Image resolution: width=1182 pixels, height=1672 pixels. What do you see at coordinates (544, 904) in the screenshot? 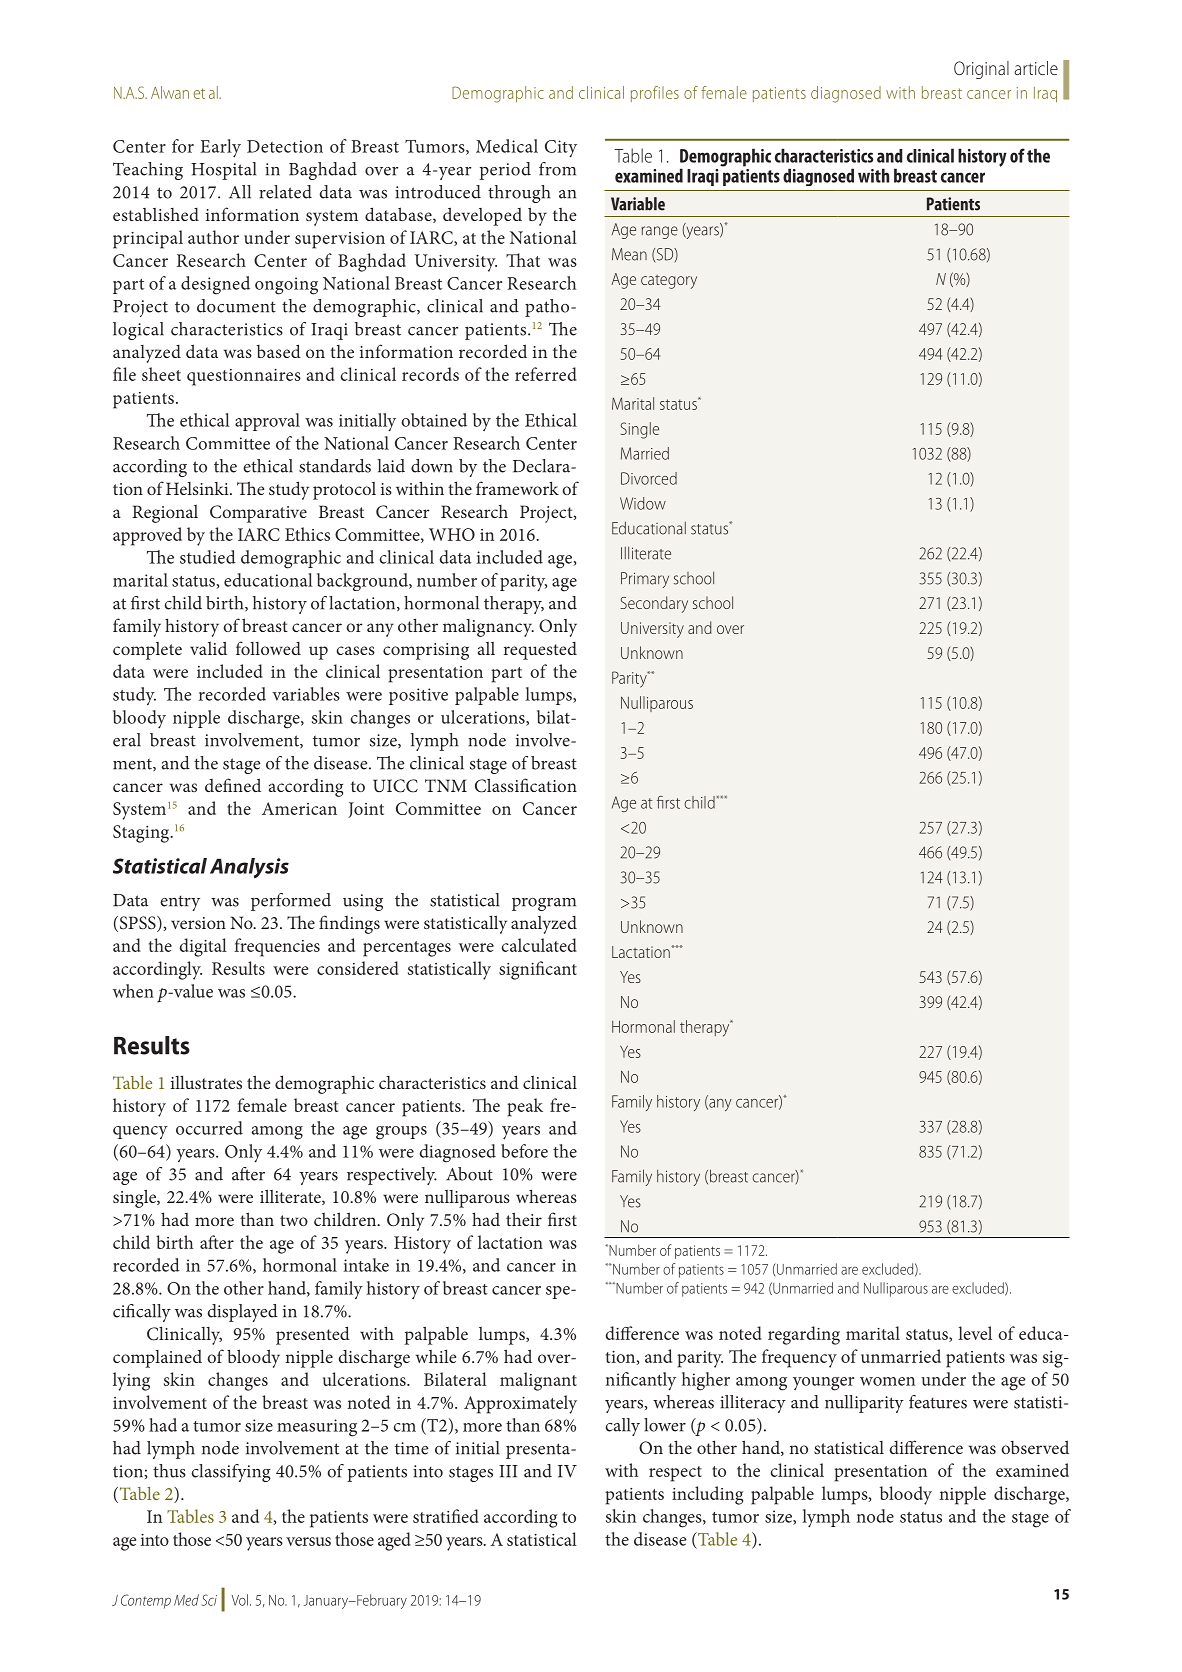
I see `program` at bounding box center [544, 904].
